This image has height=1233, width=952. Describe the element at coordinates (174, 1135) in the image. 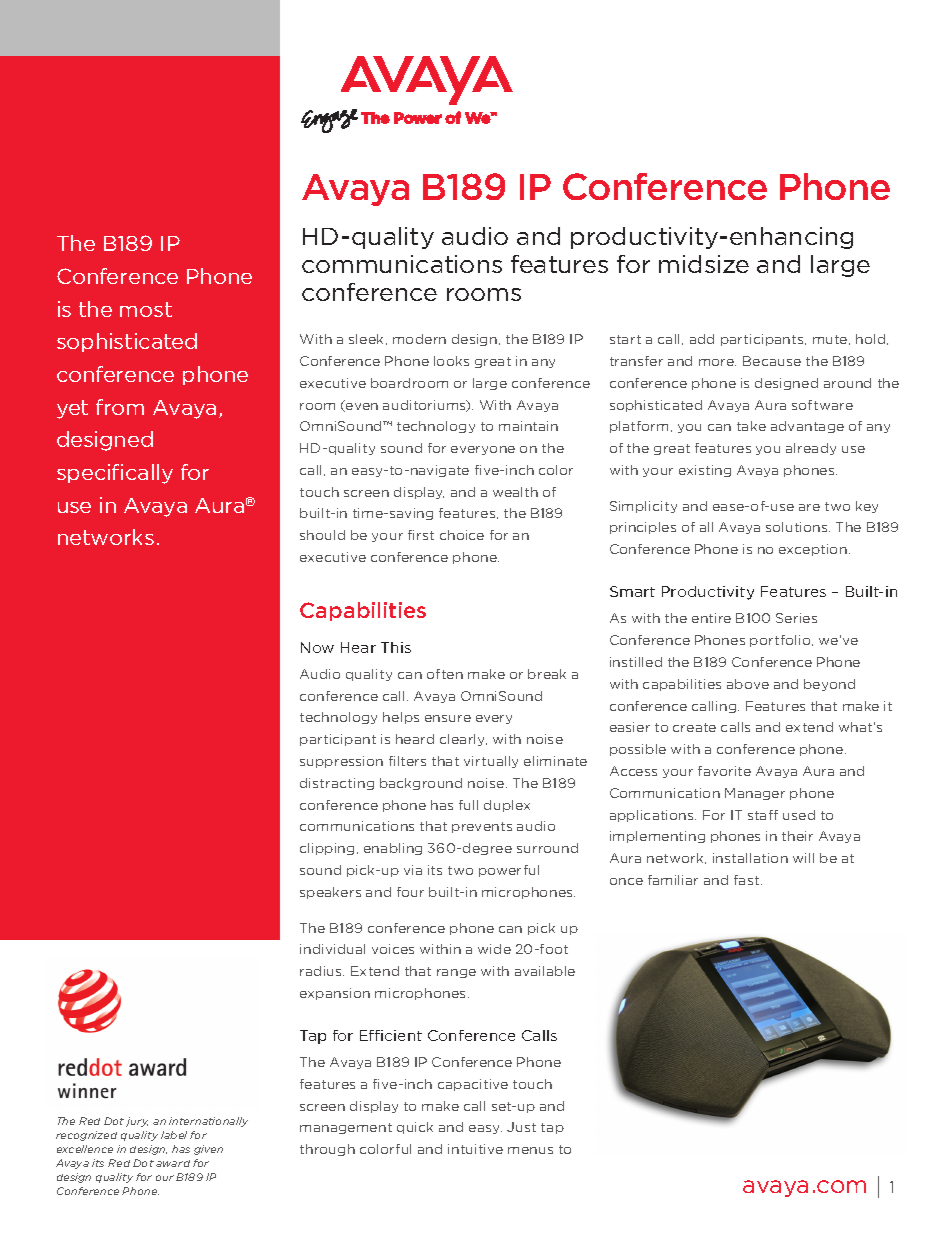

I see `label` at that location.
